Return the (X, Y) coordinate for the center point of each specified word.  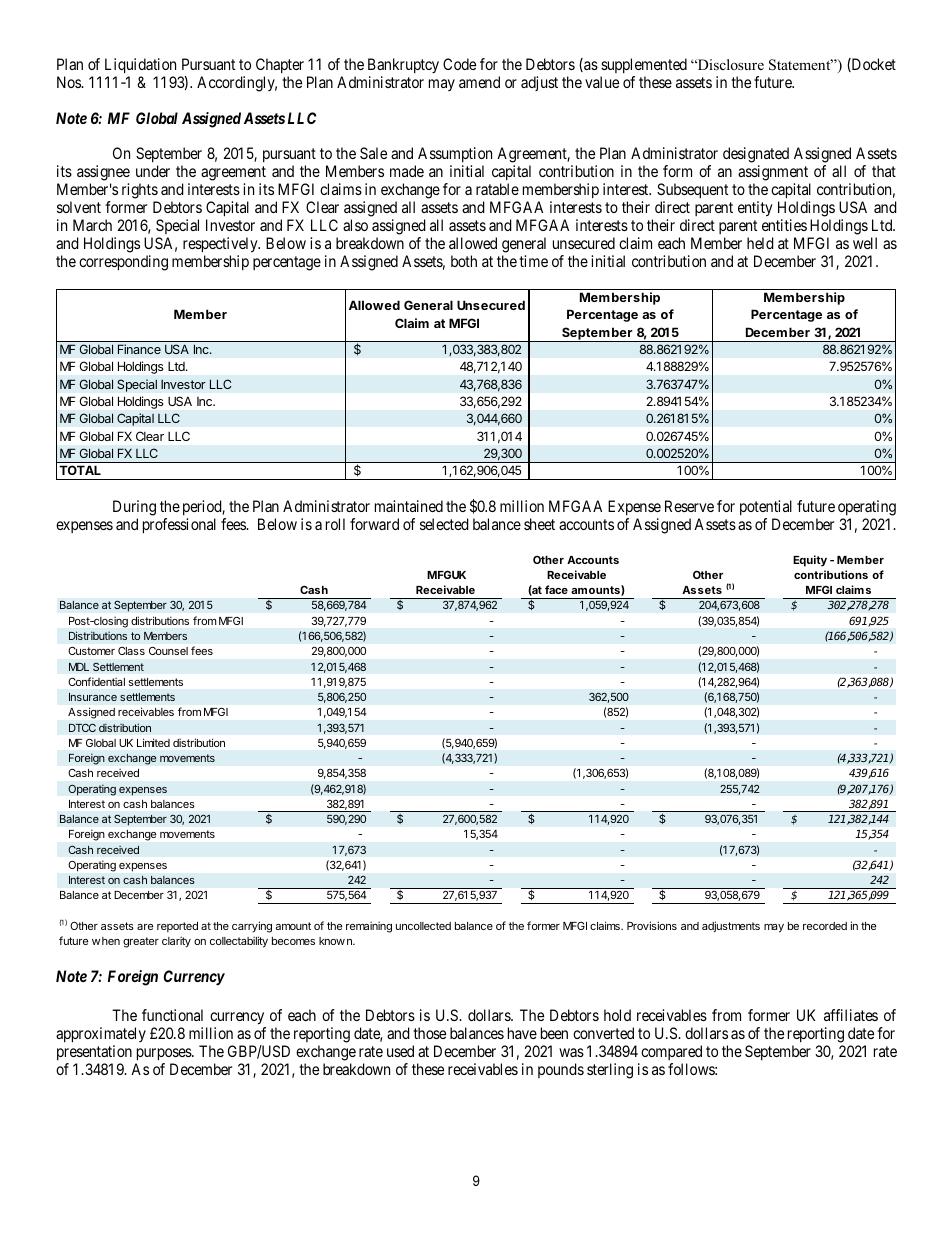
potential (766, 509)
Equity (810, 561)
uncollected (423, 926)
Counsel (168, 651)
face (556, 589)
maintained (409, 506)
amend (479, 82)
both (464, 261)
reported (177, 927)
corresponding (123, 263)
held (760, 243)
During (134, 509)
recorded (825, 926)
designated (756, 155)
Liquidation (140, 66)
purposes (164, 1056)
